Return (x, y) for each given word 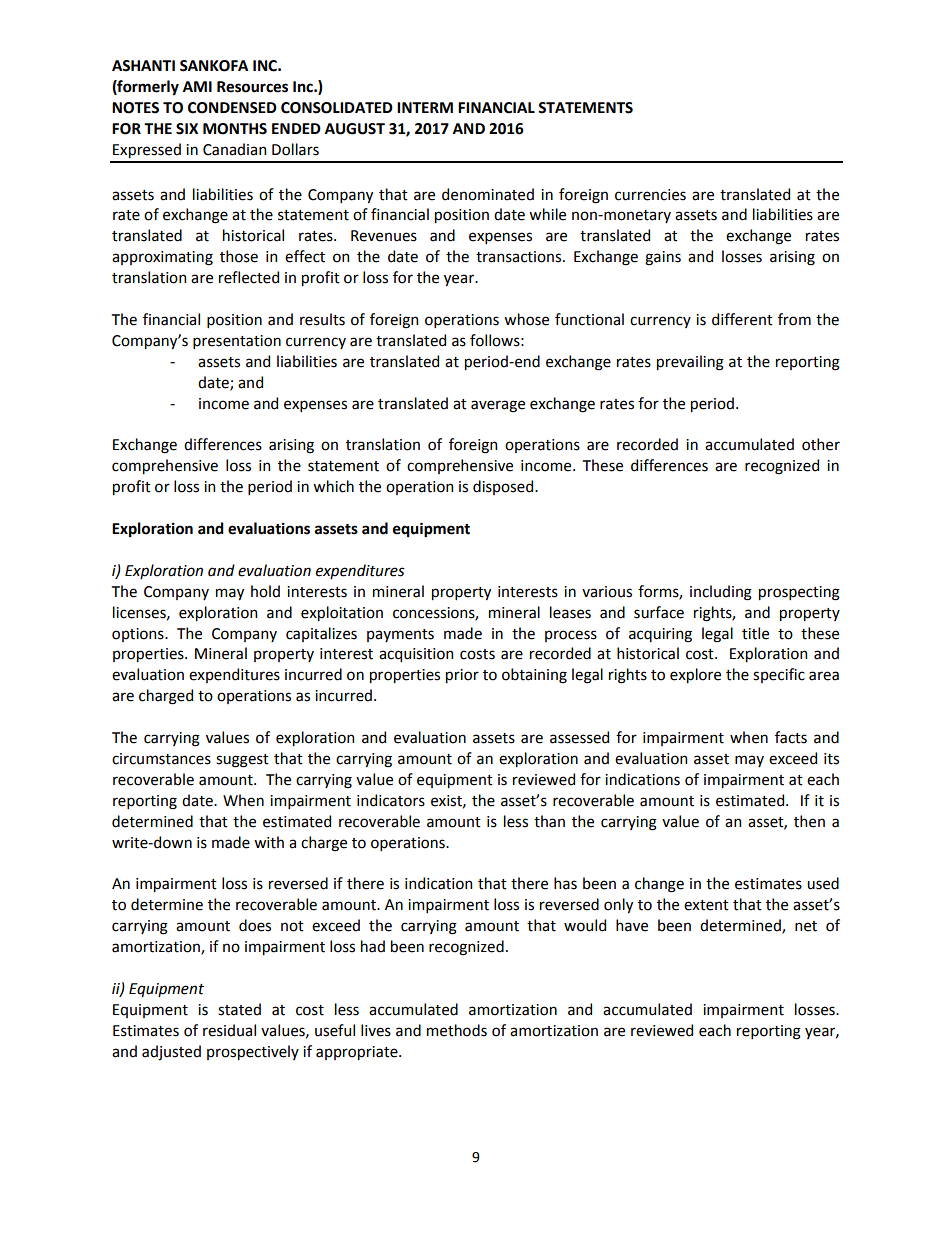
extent (706, 905)
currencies (650, 195)
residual (229, 1030)
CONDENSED (232, 108)
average (498, 406)
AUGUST (355, 129)
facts (791, 737)
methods (457, 1030)
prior (462, 676)
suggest (242, 761)
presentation (237, 342)
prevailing (690, 363)
